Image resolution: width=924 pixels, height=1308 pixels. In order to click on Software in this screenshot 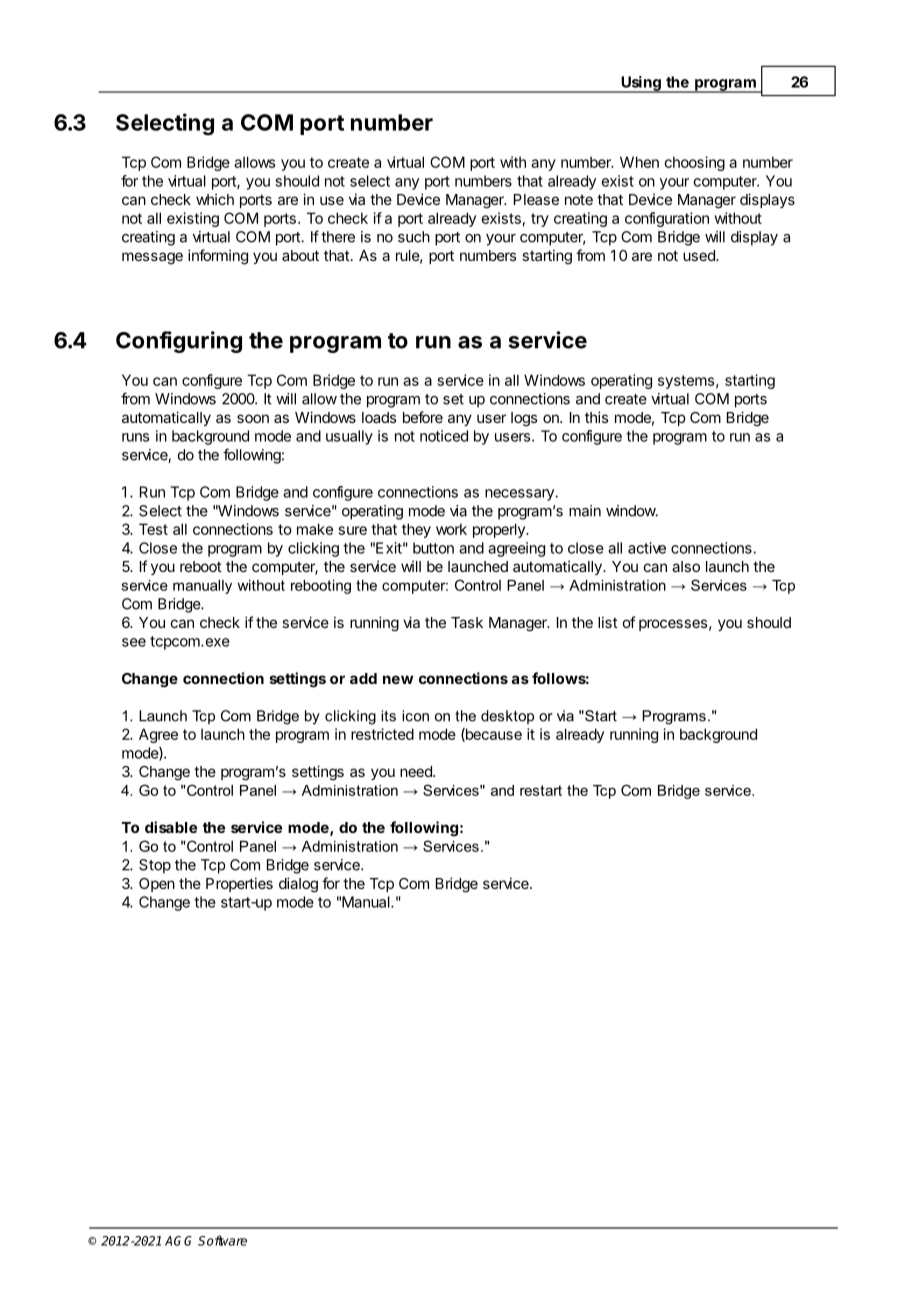, I will do `click(222, 1240)`.
